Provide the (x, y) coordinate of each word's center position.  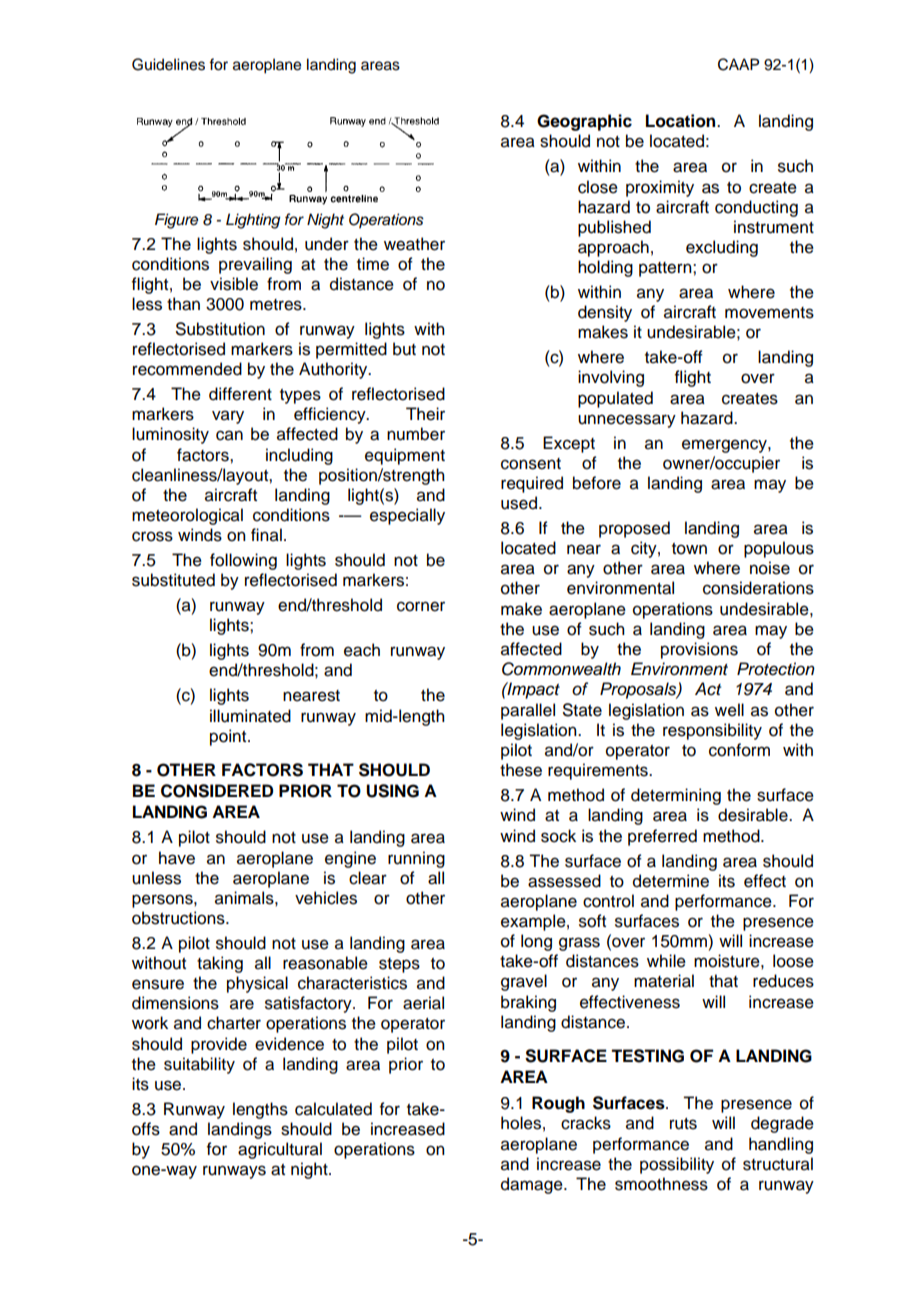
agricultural (280, 1150)
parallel (528, 711)
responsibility (712, 731)
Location (682, 121)
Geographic (584, 122)
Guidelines (168, 64)
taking (220, 964)
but (404, 349)
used (520, 503)
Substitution (220, 329)
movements (769, 313)
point (229, 737)
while (666, 961)
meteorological (187, 516)
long (536, 942)
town (689, 549)
